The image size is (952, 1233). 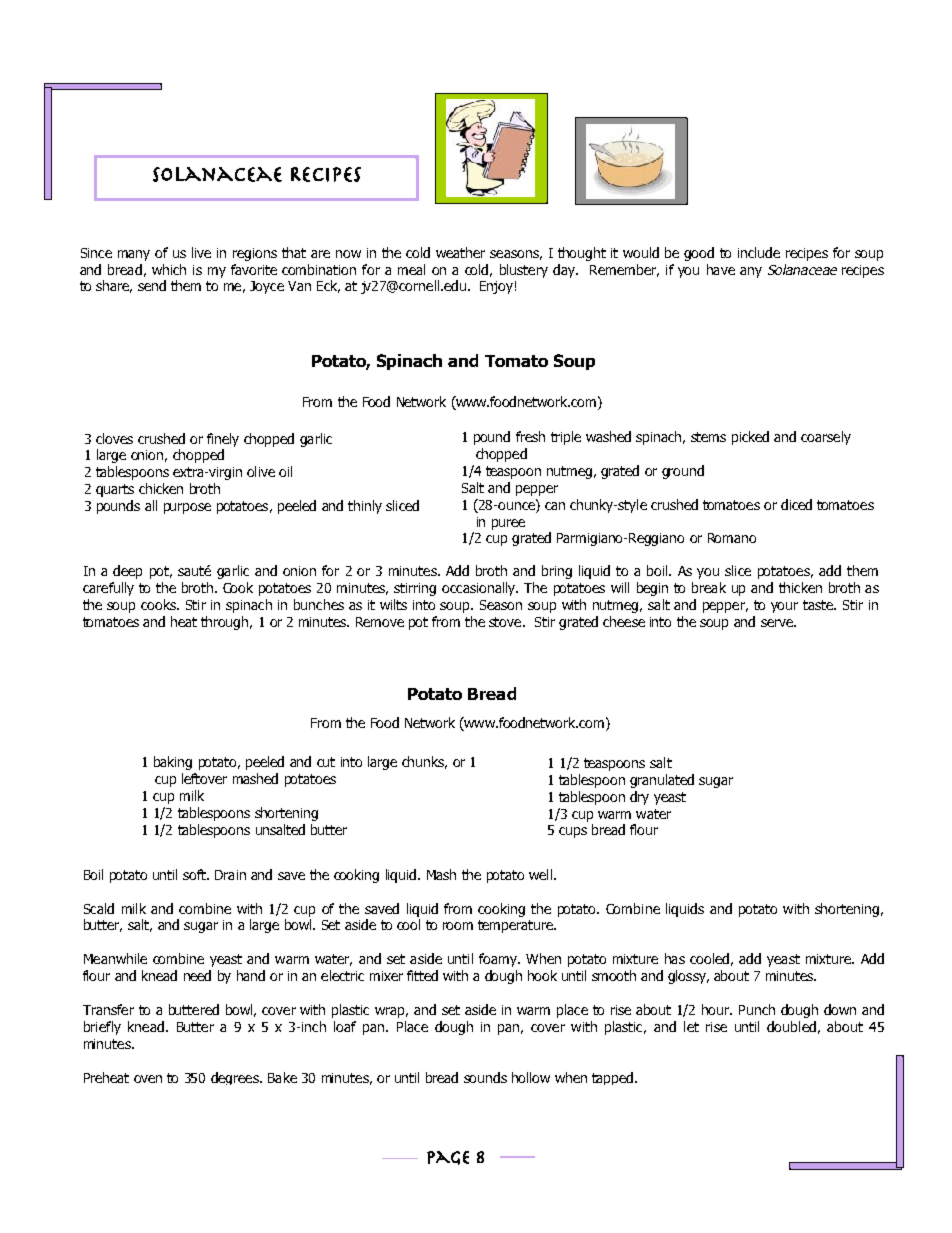 What do you see at coordinates (506, 622) in the image?
I see `stove` at bounding box center [506, 622].
